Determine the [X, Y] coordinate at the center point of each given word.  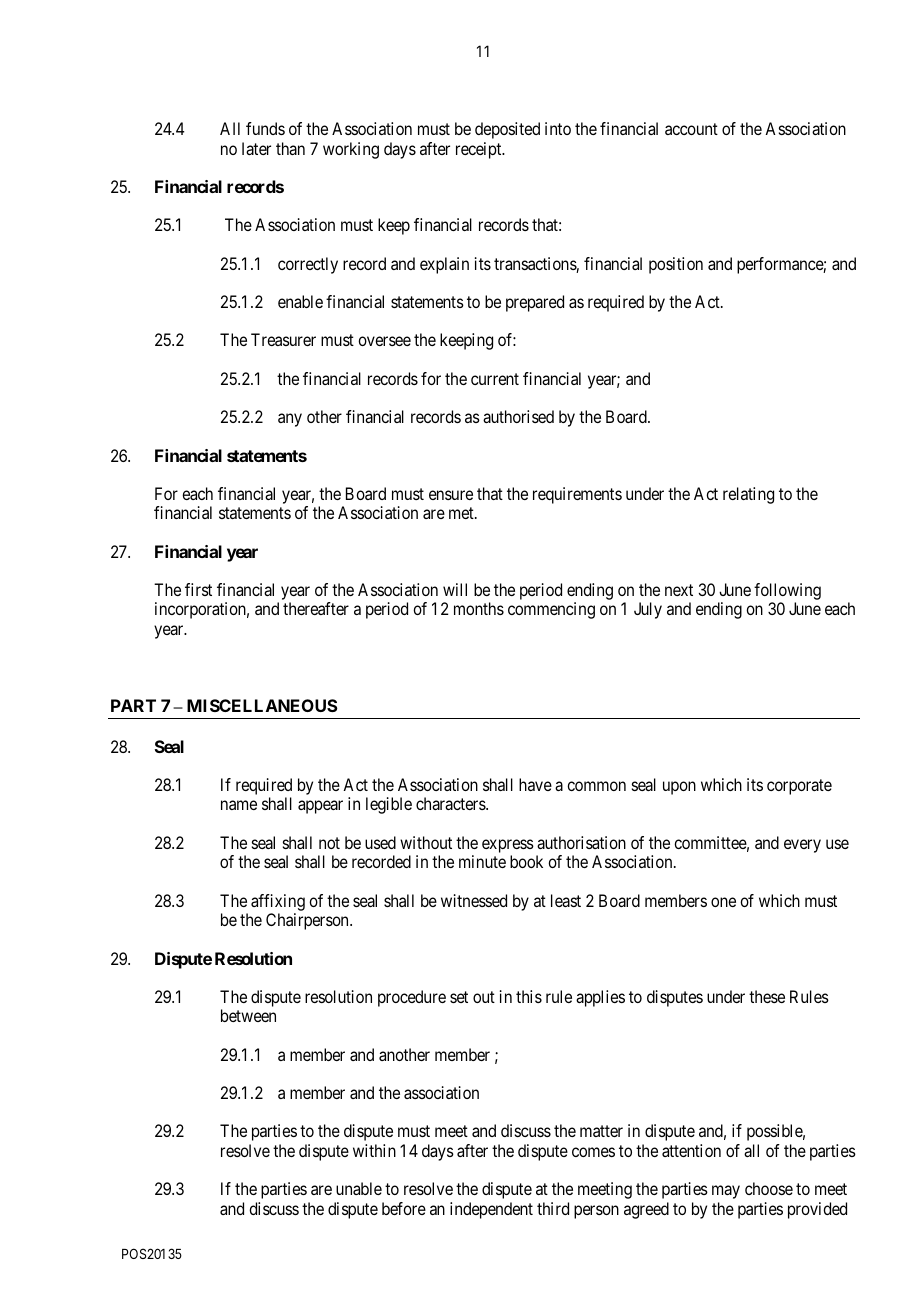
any [290, 420]
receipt [480, 150]
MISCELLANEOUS [262, 705]
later [256, 148]
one [723, 902]
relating [748, 495]
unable [359, 1188]
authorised [518, 416]
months [479, 608]
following [787, 591]
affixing [278, 902]
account [691, 129]
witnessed [474, 900]
